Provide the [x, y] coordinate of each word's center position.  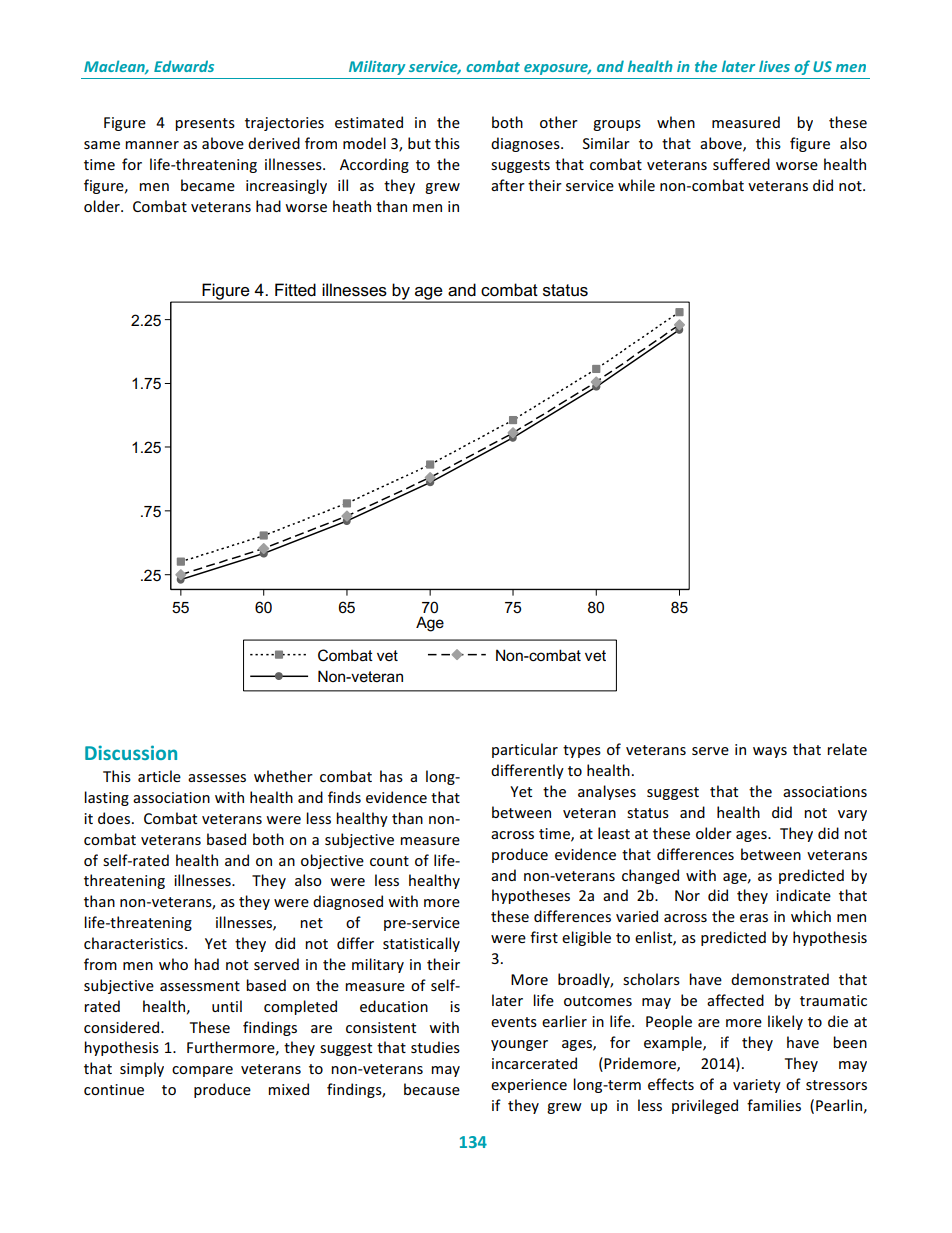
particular [525, 750]
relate [847, 749]
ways [770, 752]
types [582, 751]
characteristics [135, 943]
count [389, 861]
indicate [803, 895]
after [508, 185]
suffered [741, 164]
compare [202, 1071]
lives [774, 66]
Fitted [295, 290]
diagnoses [526, 144]
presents [205, 124]
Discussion [131, 752]
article [159, 776]
